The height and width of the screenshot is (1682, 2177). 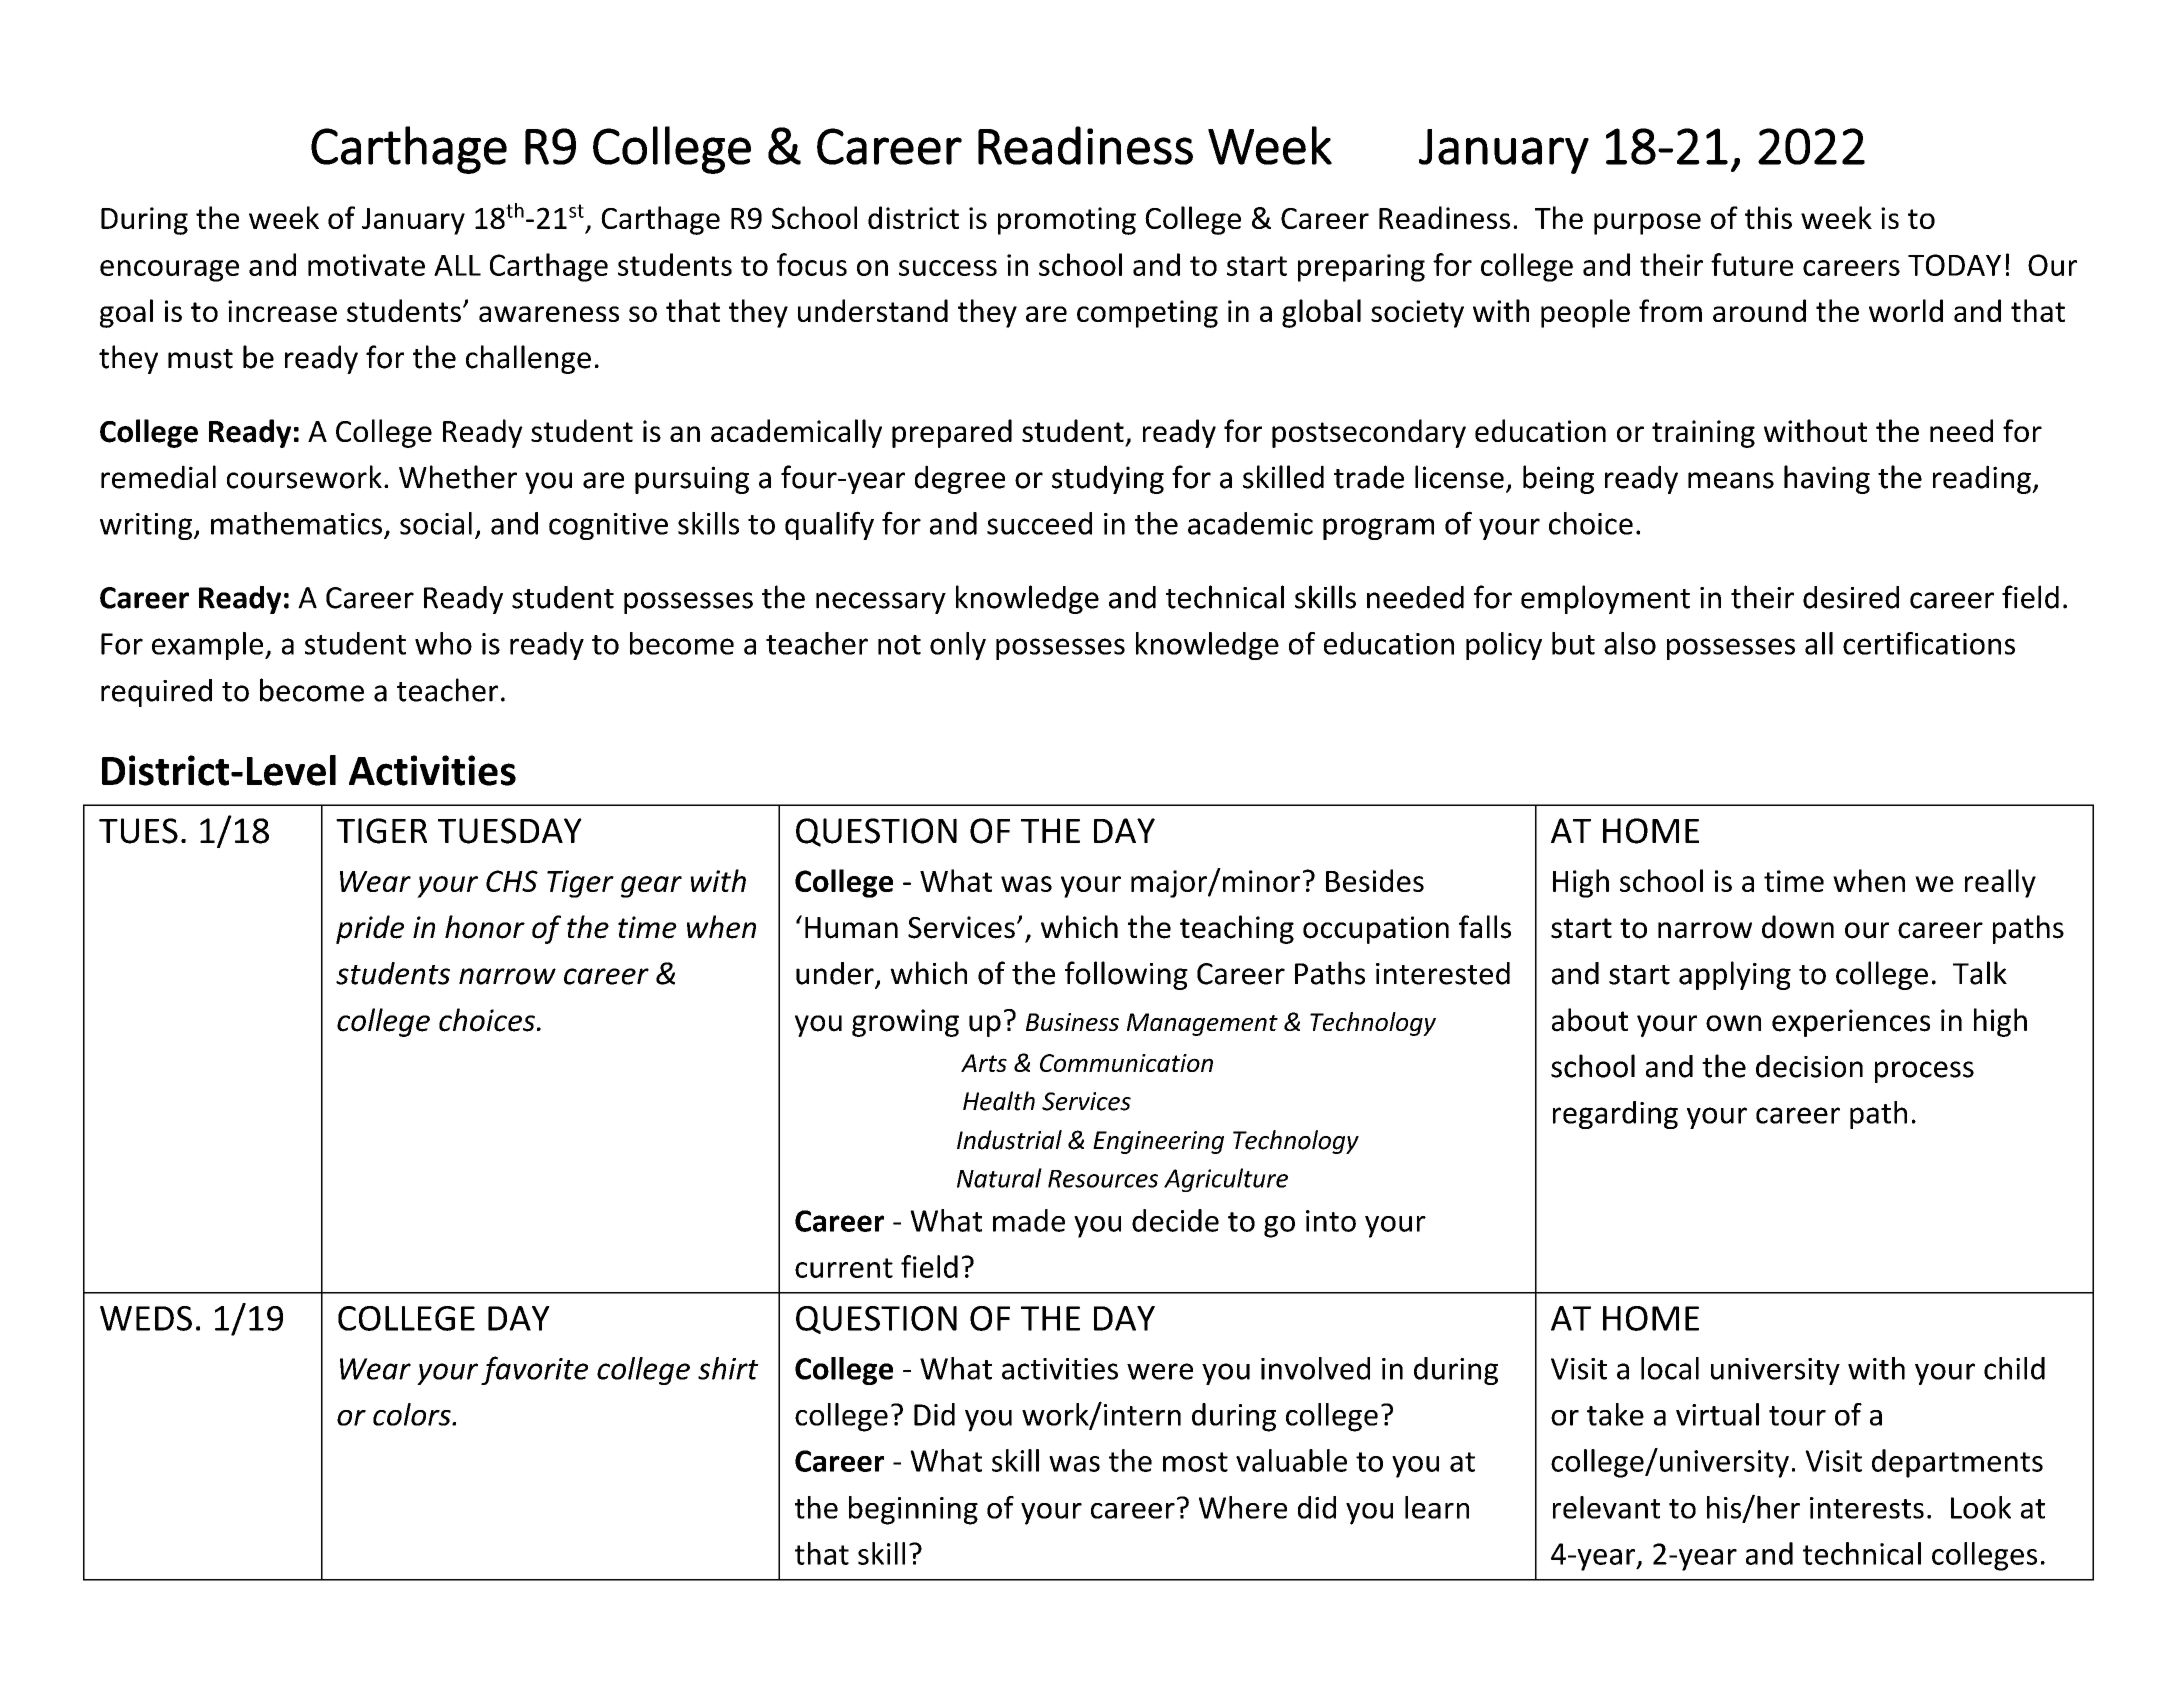 I want to click on future, so click(x=1752, y=264).
